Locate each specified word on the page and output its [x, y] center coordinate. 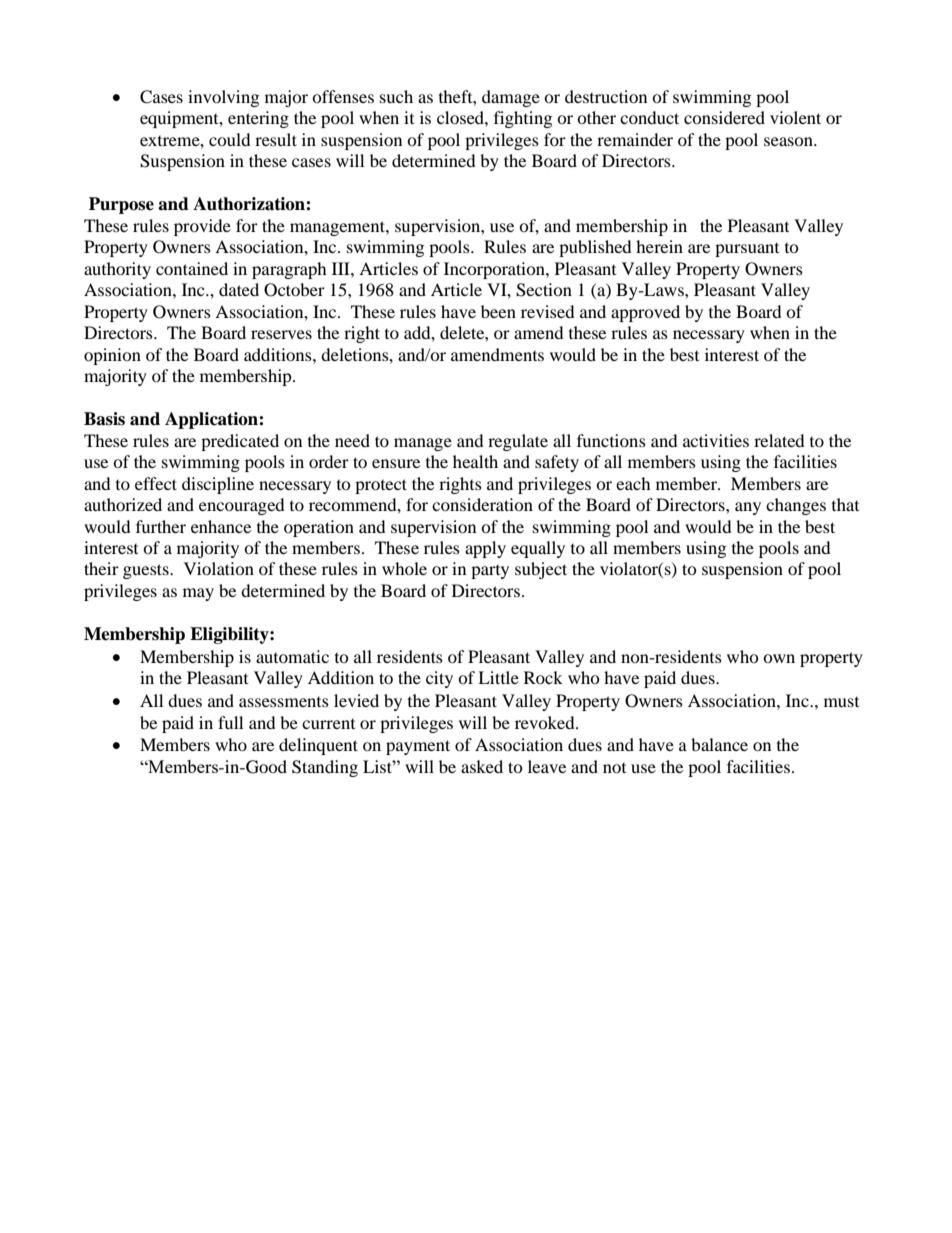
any [748, 508]
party [490, 572]
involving [223, 98]
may [198, 594]
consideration [482, 504]
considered [724, 117]
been [498, 311]
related [779, 440]
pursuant [747, 250]
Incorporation [495, 270]
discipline [218, 485]
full [230, 722]
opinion [112, 356]
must [841, 702]
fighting [523, 119]
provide [202, 227]
